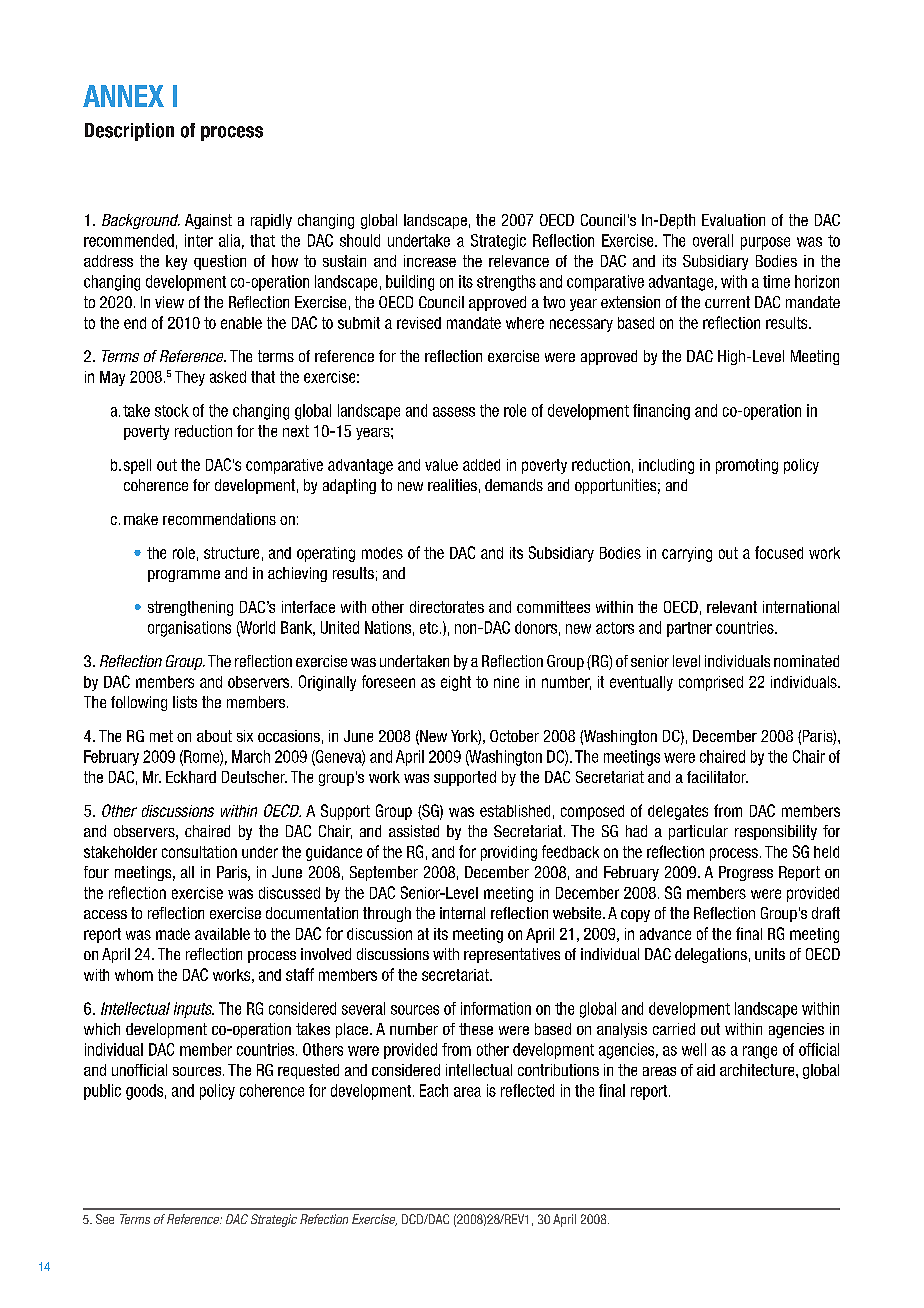 This document has height=1308, width=924. Describe the element at coordinates (514, 736) in the document. I see `October` at that location.
